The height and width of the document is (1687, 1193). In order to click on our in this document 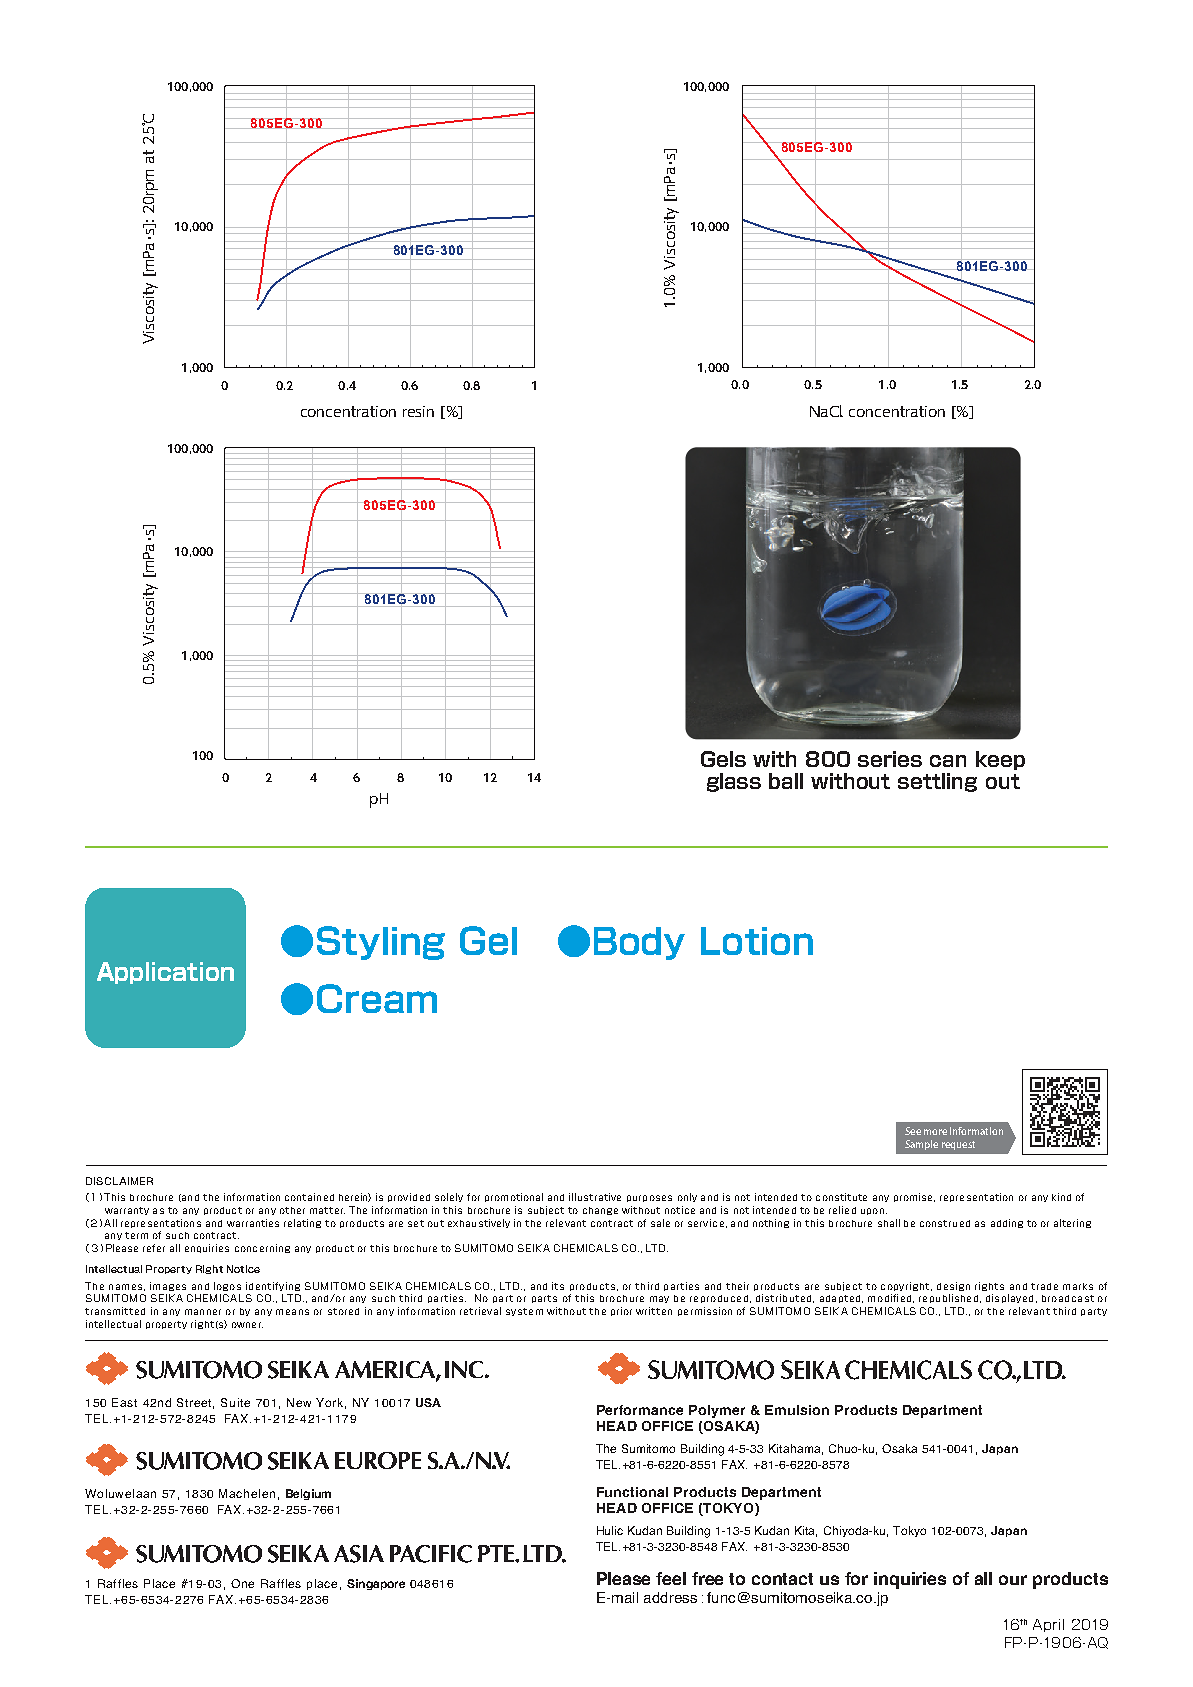, I will do `click(1013, 1580)`.
